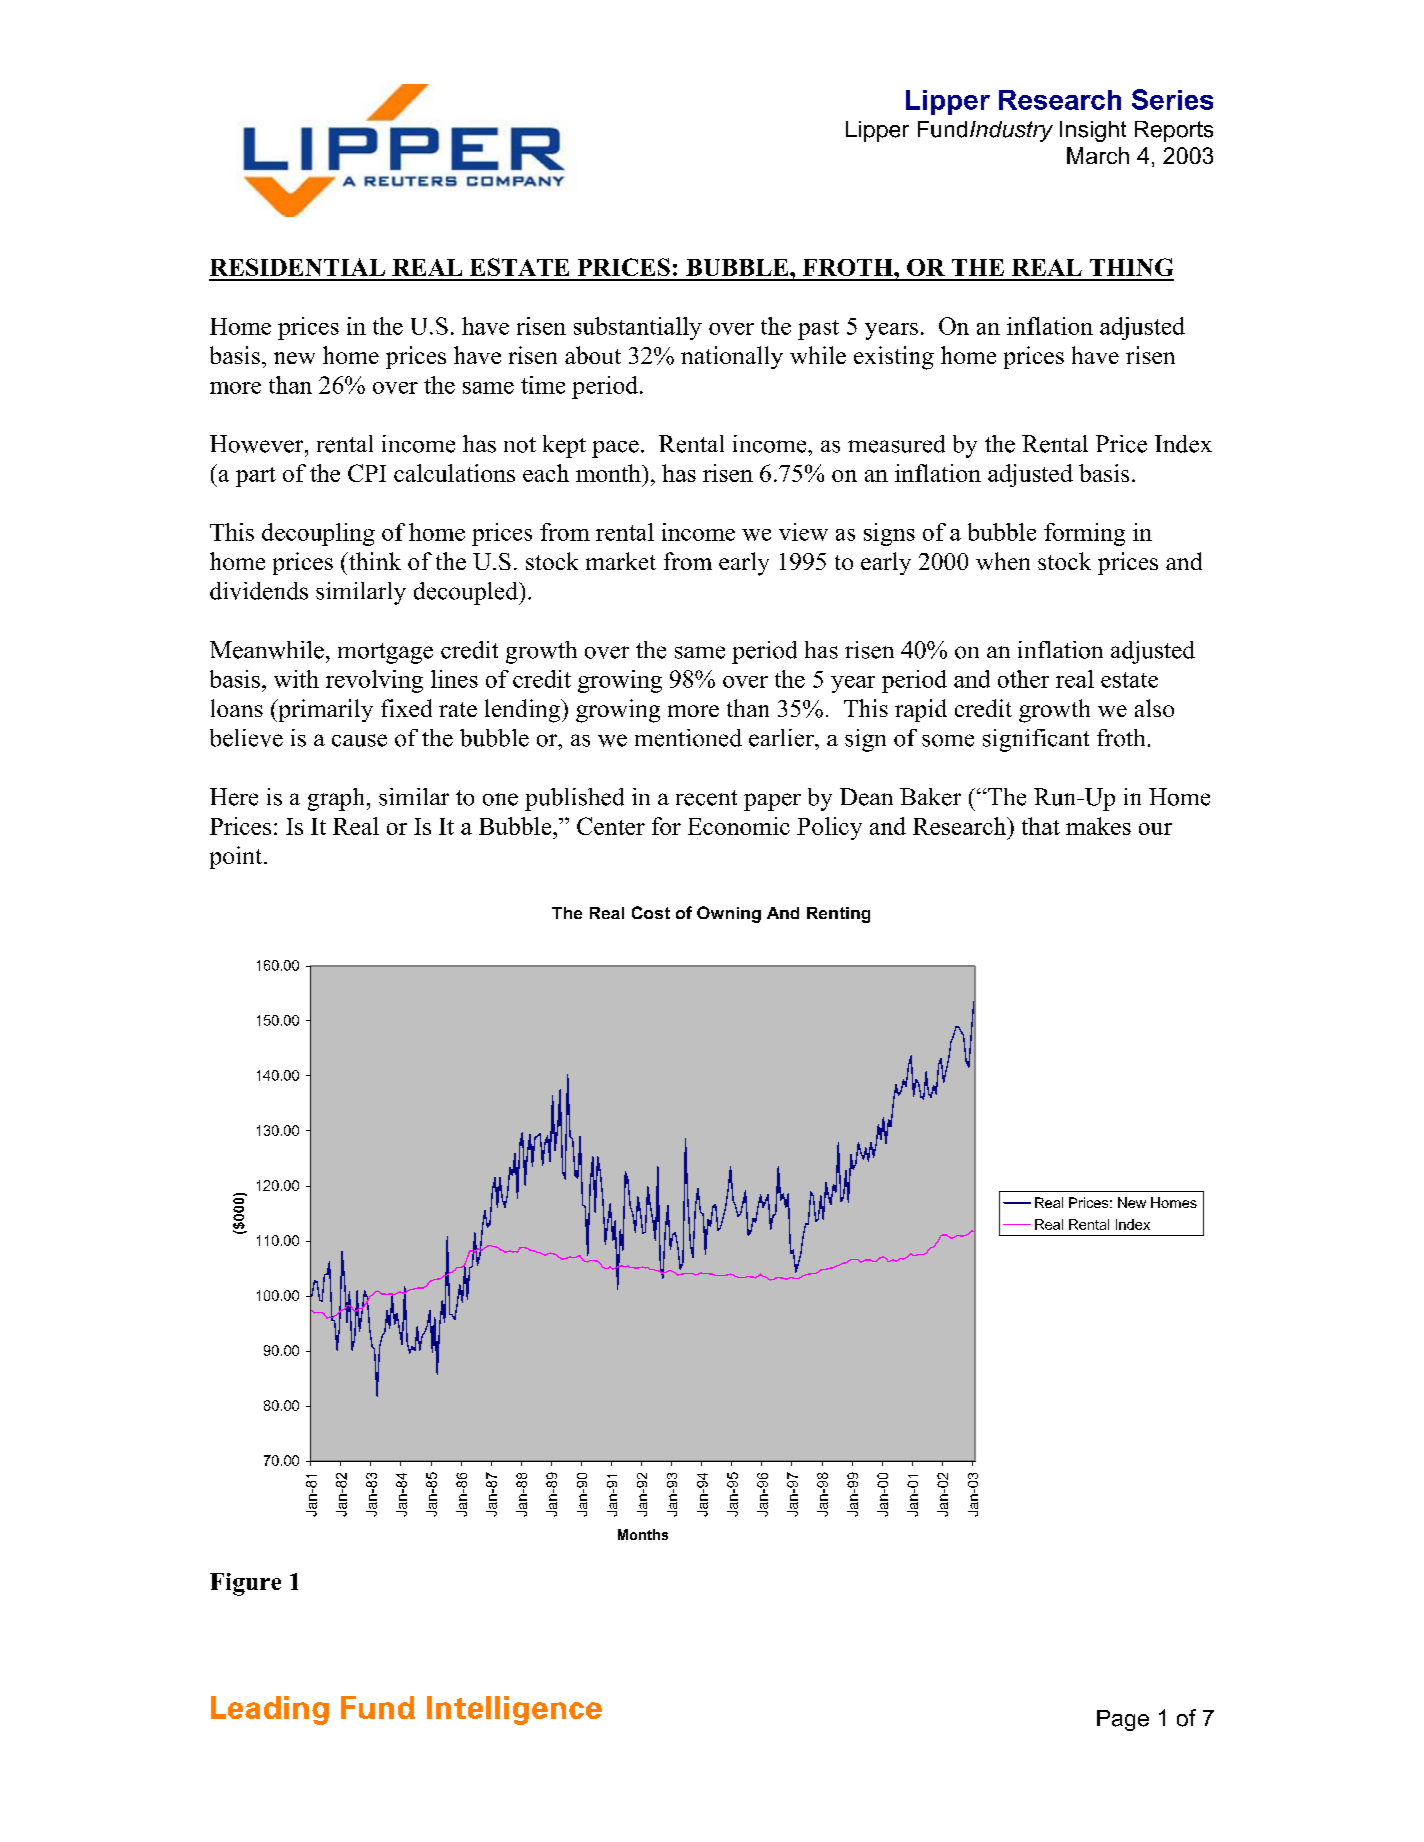  I want to click on point, so click(237, 857).
